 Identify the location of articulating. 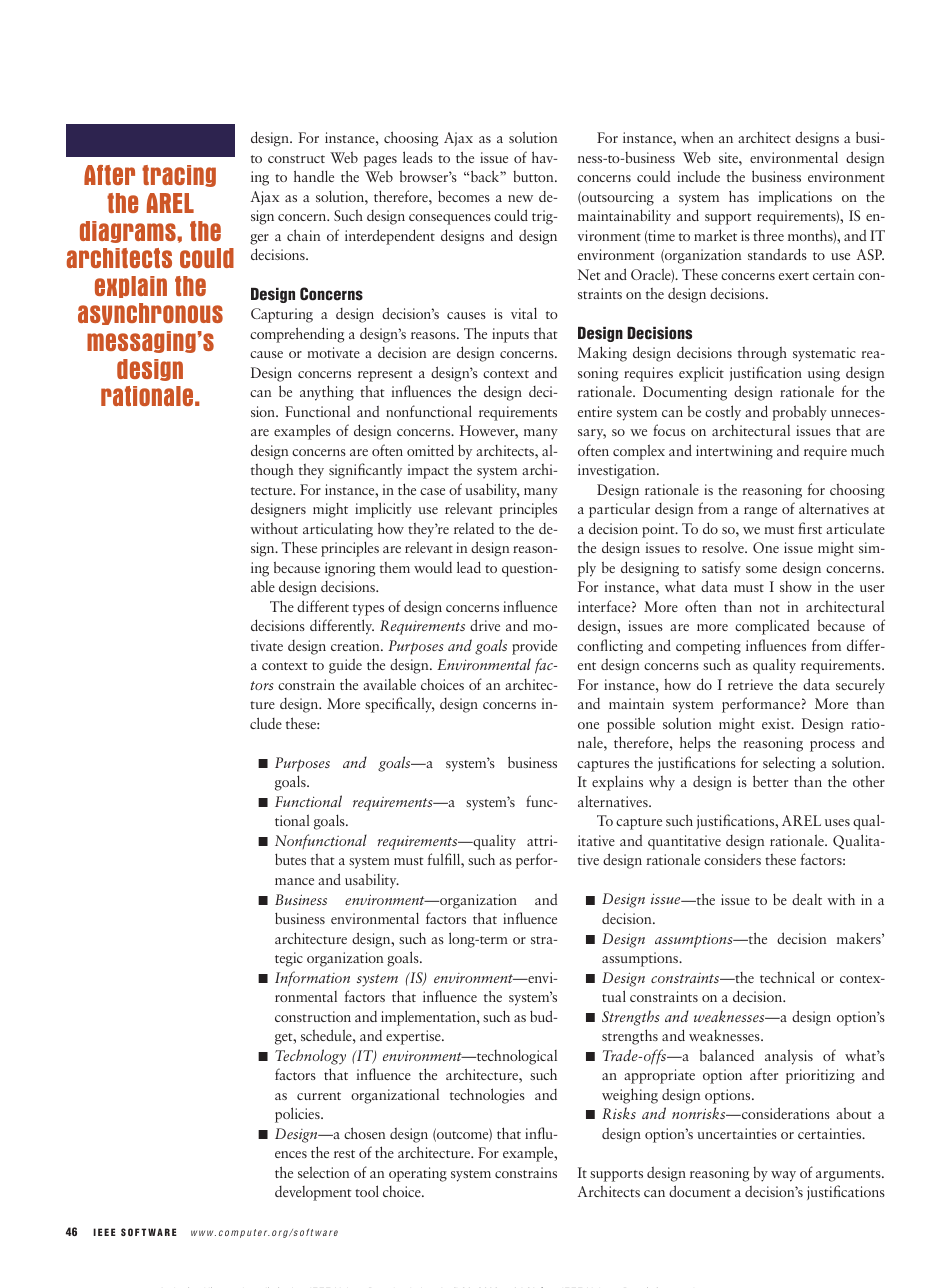
(338, 530).
